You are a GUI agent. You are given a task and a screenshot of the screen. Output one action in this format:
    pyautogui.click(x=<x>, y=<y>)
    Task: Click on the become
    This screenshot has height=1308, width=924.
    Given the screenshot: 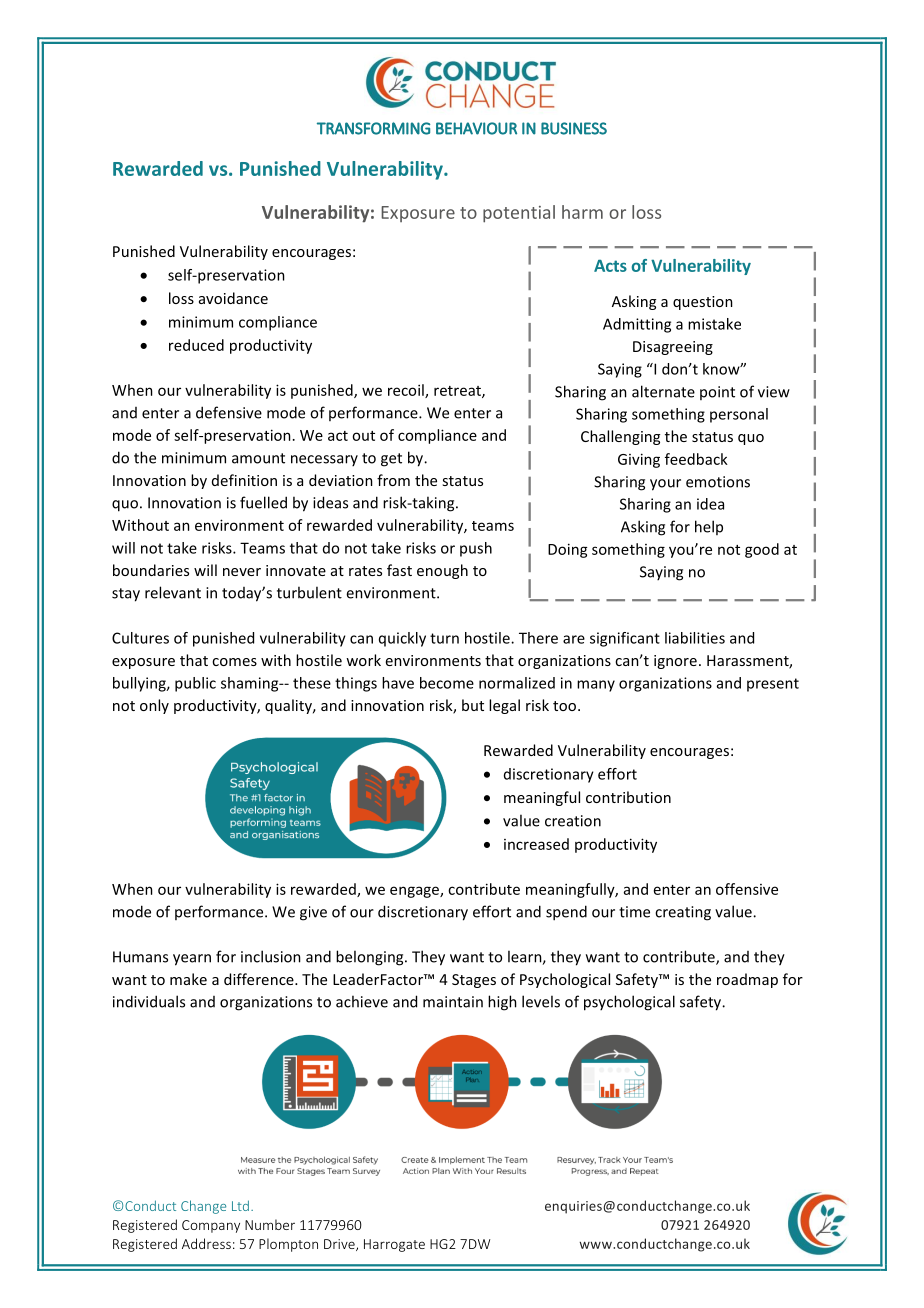 What is the action you would take?
    pyautogui.click(x=447, y=683)
